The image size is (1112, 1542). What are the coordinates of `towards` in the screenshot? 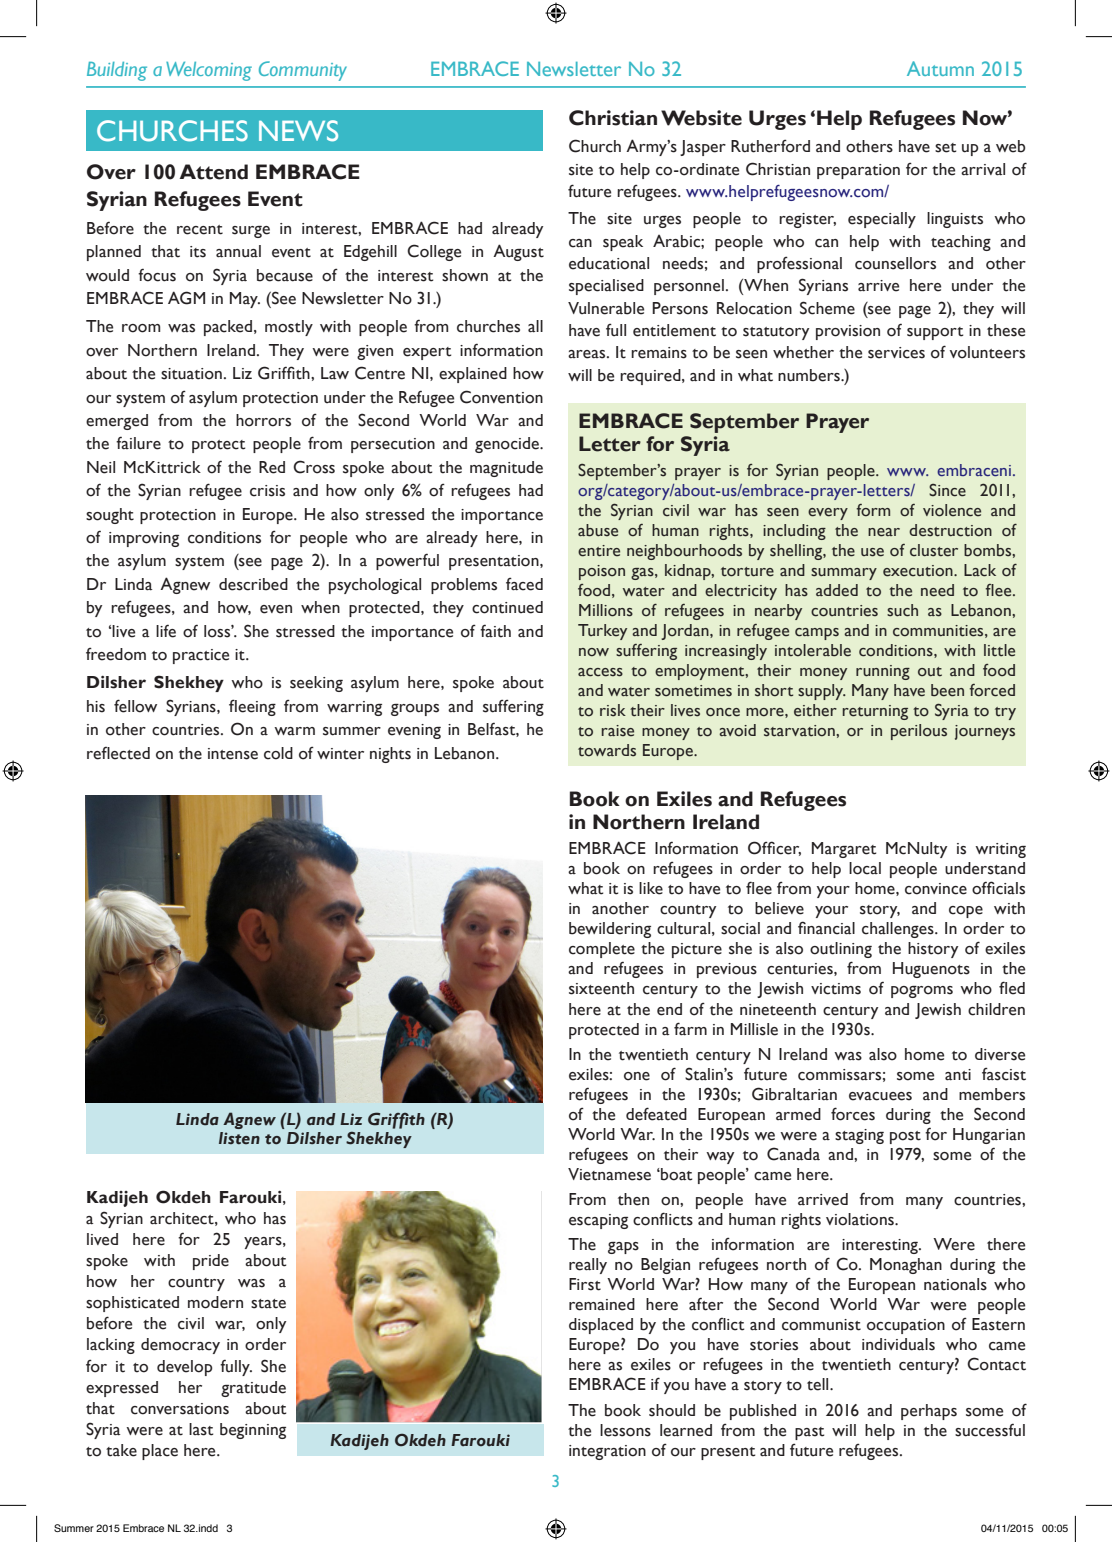 It's located at (607, 750).
